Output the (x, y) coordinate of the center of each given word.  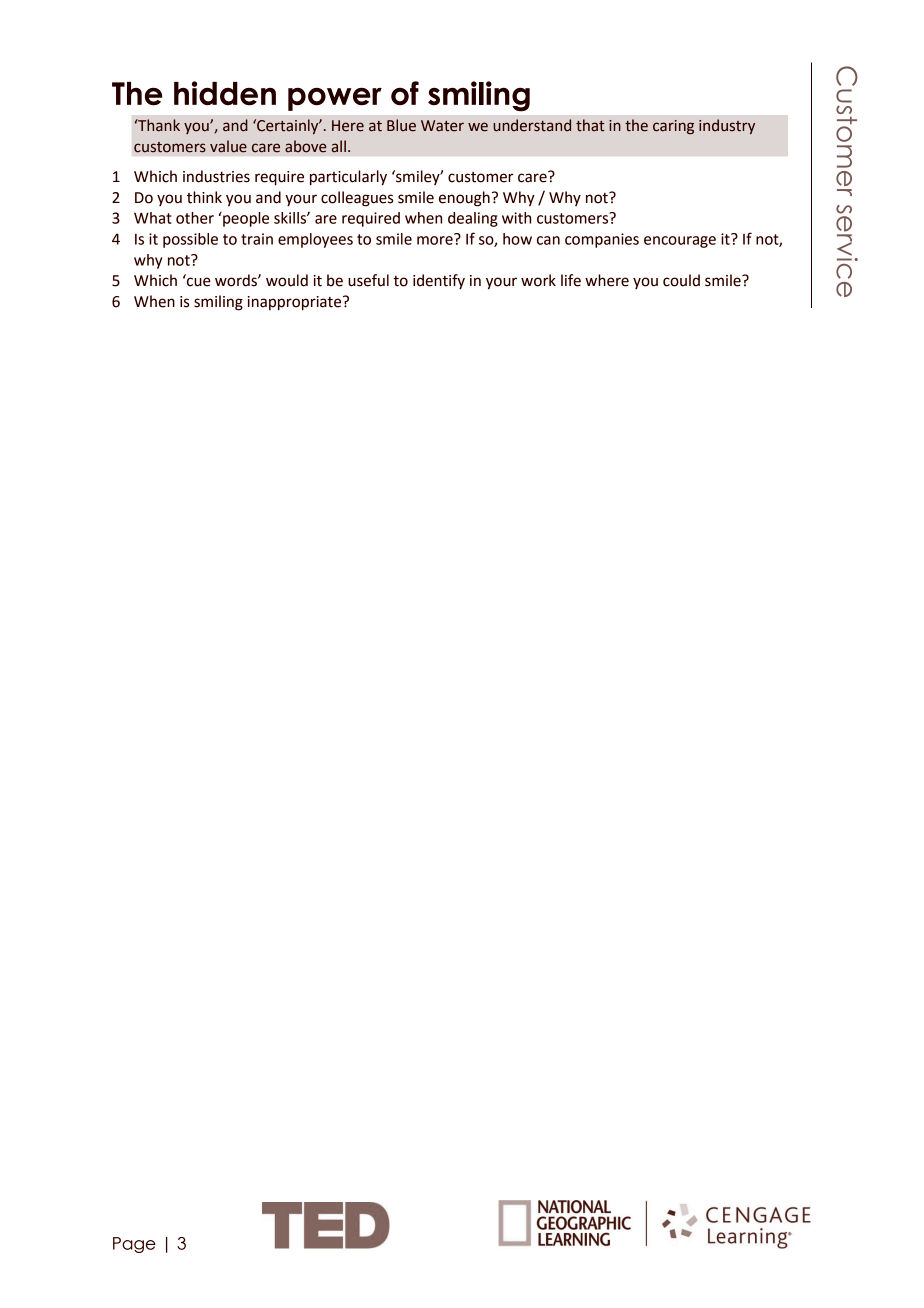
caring (673, 127)
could (681, 280)
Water (442, 126)
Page (134, 1245)
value (228, 146)
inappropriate (296, 303)
